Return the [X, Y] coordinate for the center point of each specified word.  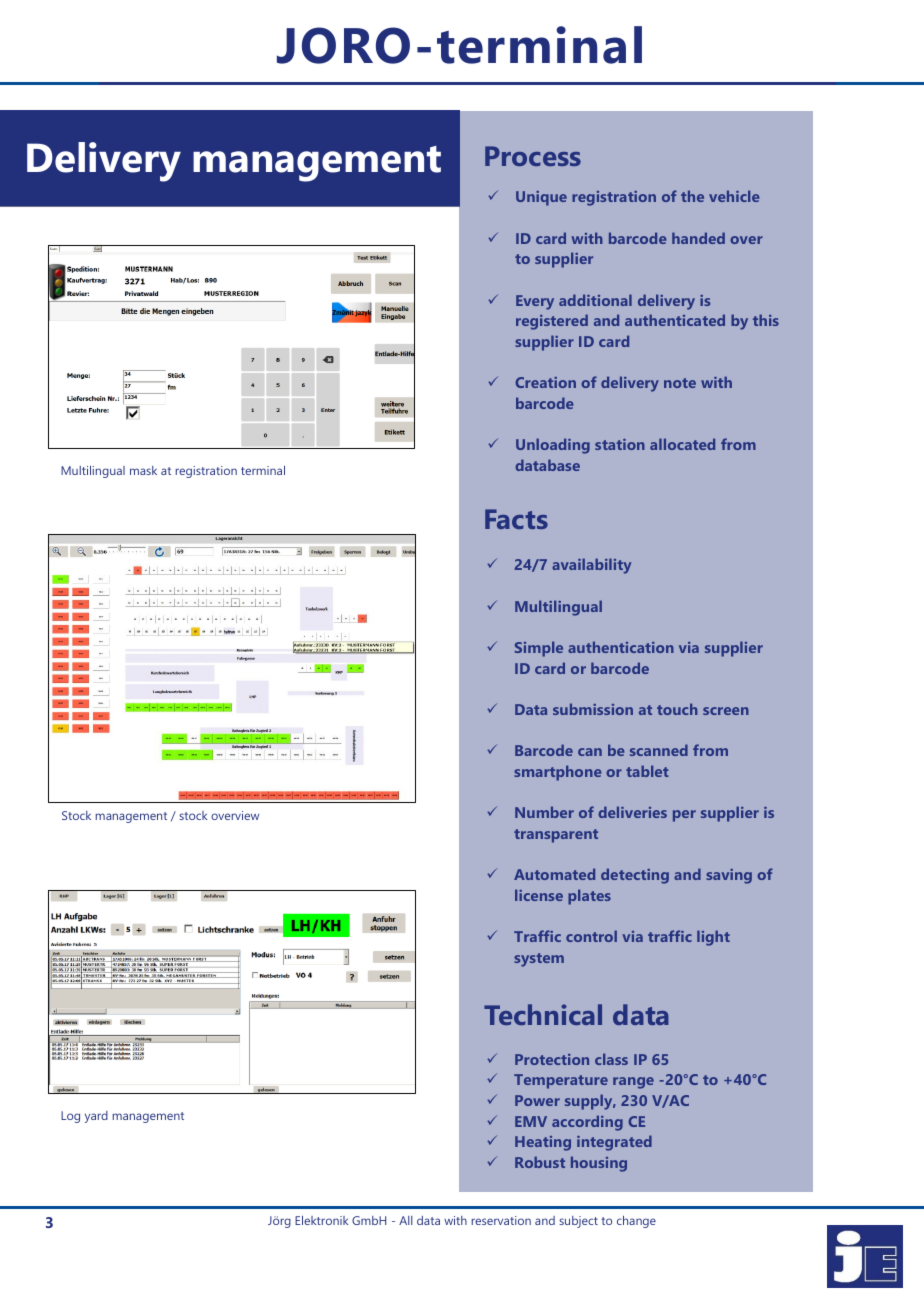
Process [533, 156]
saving [729, 876]
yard [96, 1117]
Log [70, 1117]
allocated [682, 444]
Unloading [553, 446]
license [539, 895]
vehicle [734, 196]
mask [143, 470]
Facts [516, 519]
